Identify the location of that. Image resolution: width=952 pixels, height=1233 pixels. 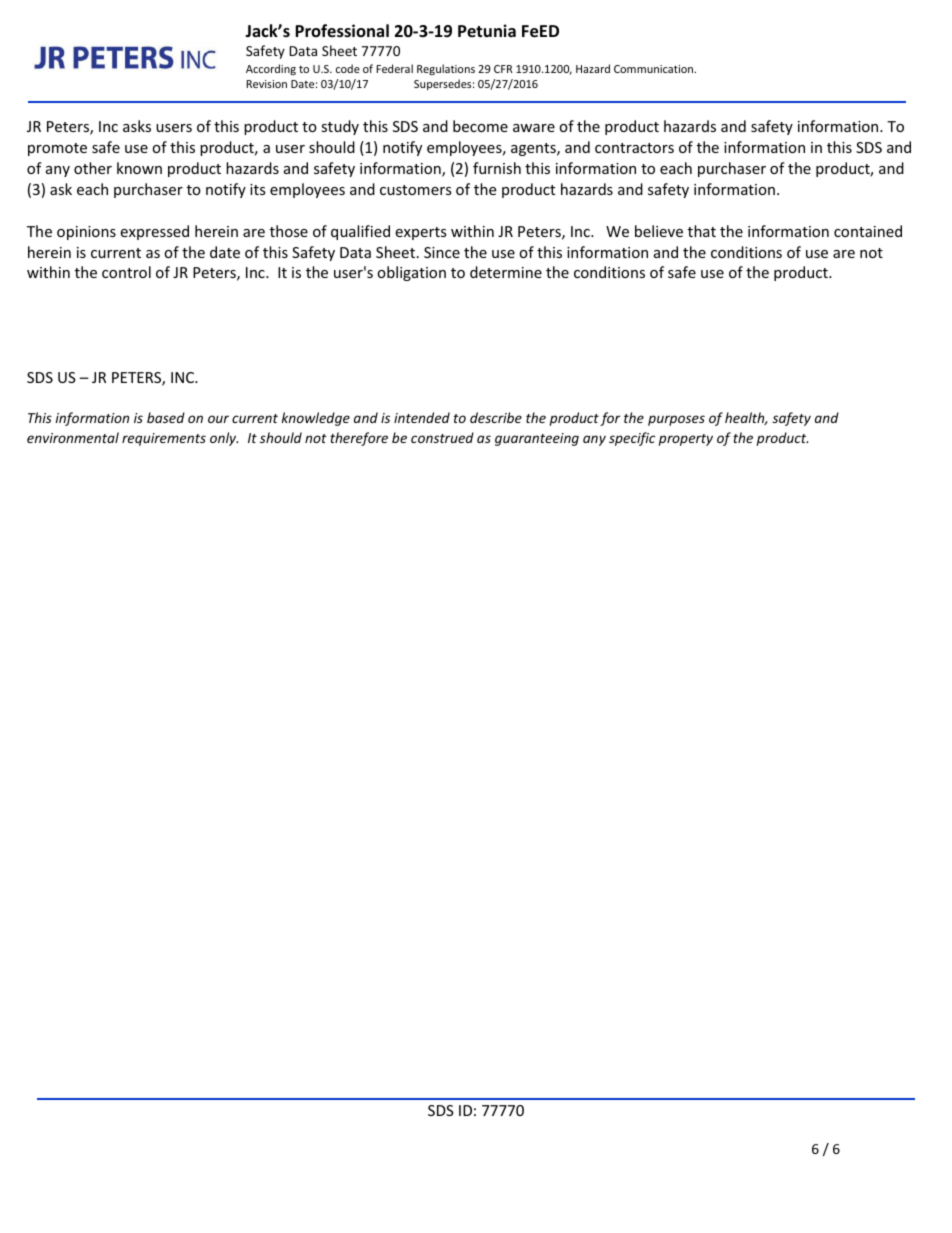
(702, 231).
